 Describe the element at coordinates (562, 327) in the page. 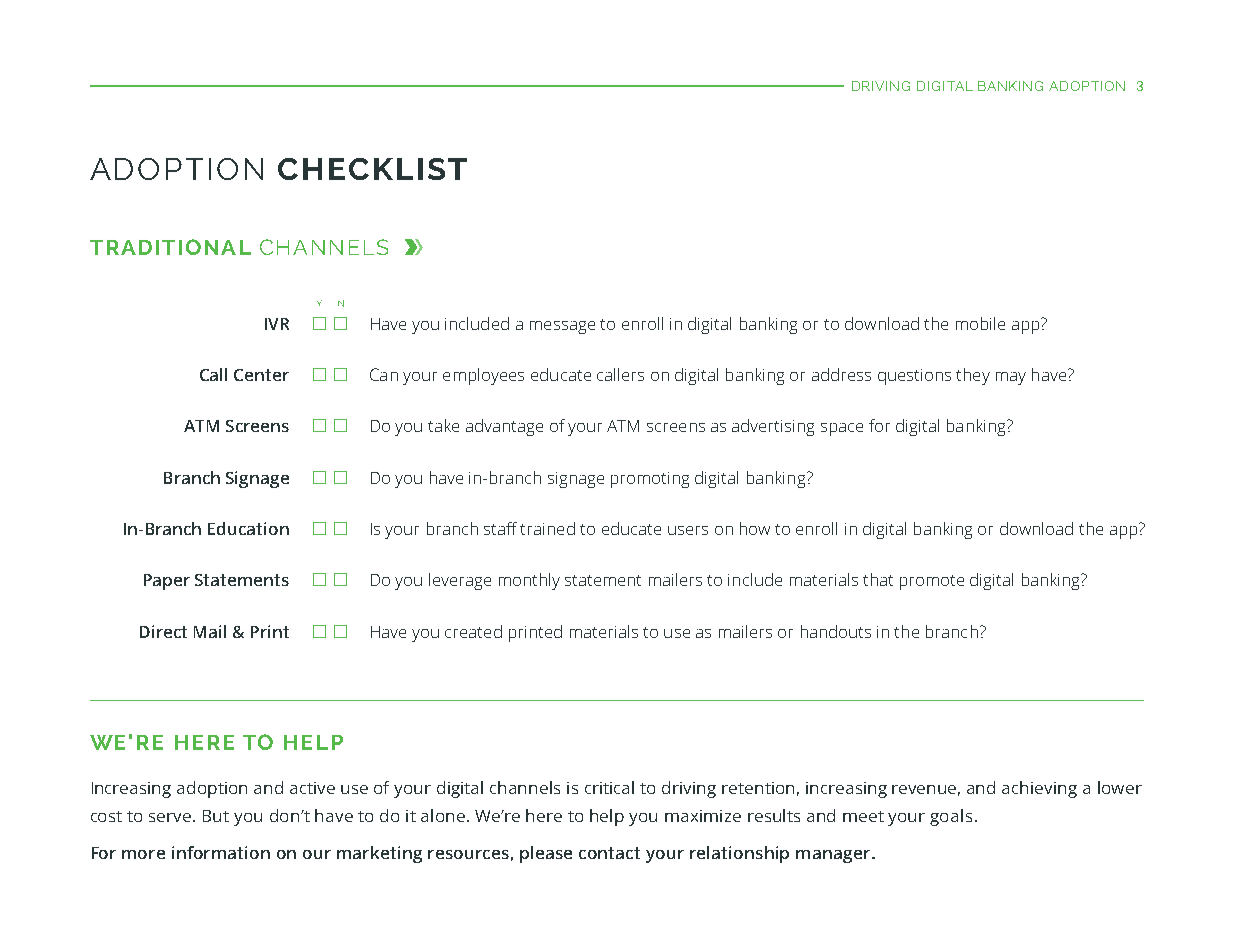

I see `message` at that location.
